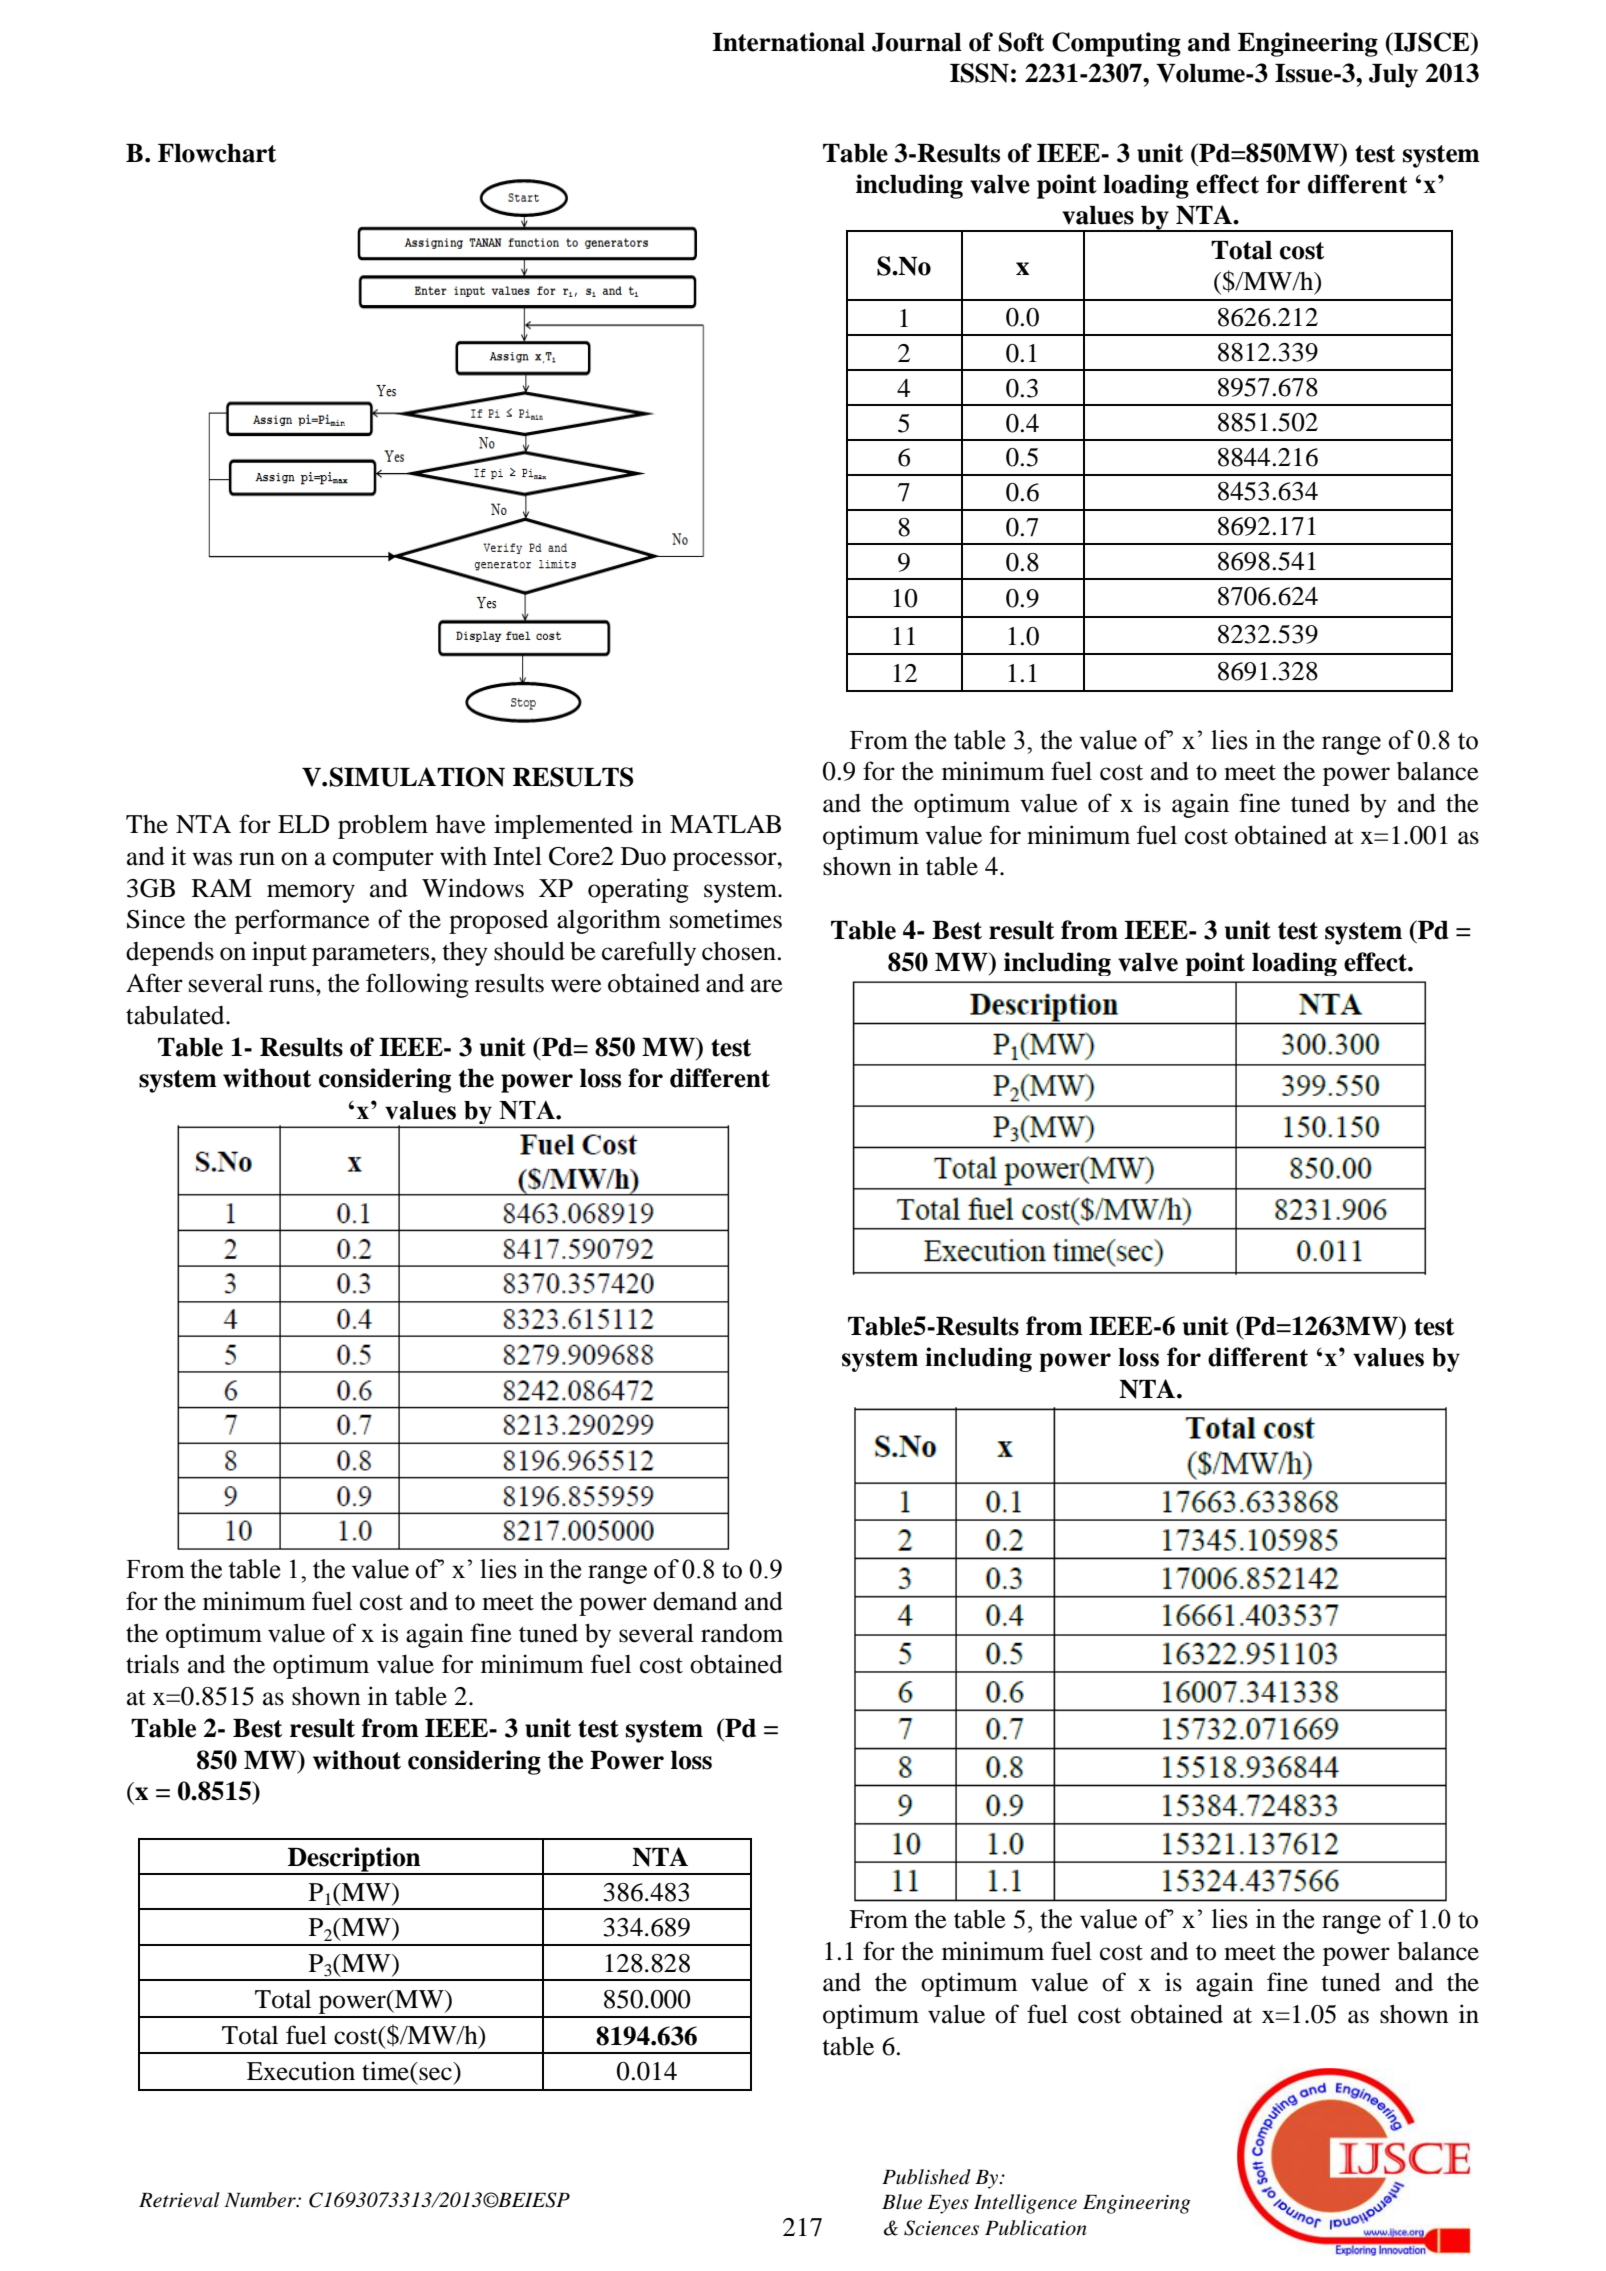 The image size is (1606, 2271). I want to click on demand, so click(695, 1601).
